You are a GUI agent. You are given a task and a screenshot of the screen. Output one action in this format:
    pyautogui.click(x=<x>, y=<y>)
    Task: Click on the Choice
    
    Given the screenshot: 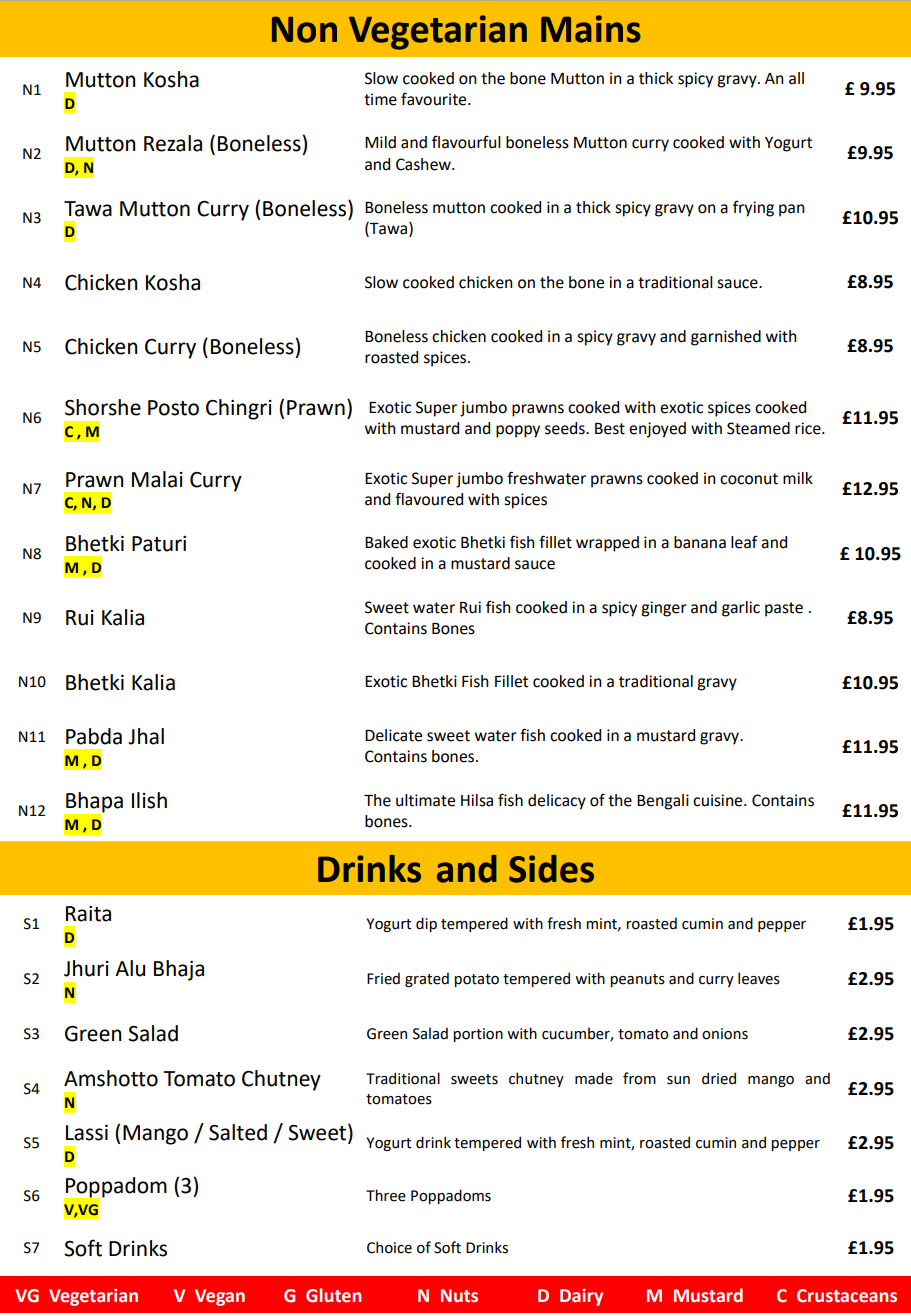 What is the action you would take?
    pyautogui.click(x=389, y=1247)
